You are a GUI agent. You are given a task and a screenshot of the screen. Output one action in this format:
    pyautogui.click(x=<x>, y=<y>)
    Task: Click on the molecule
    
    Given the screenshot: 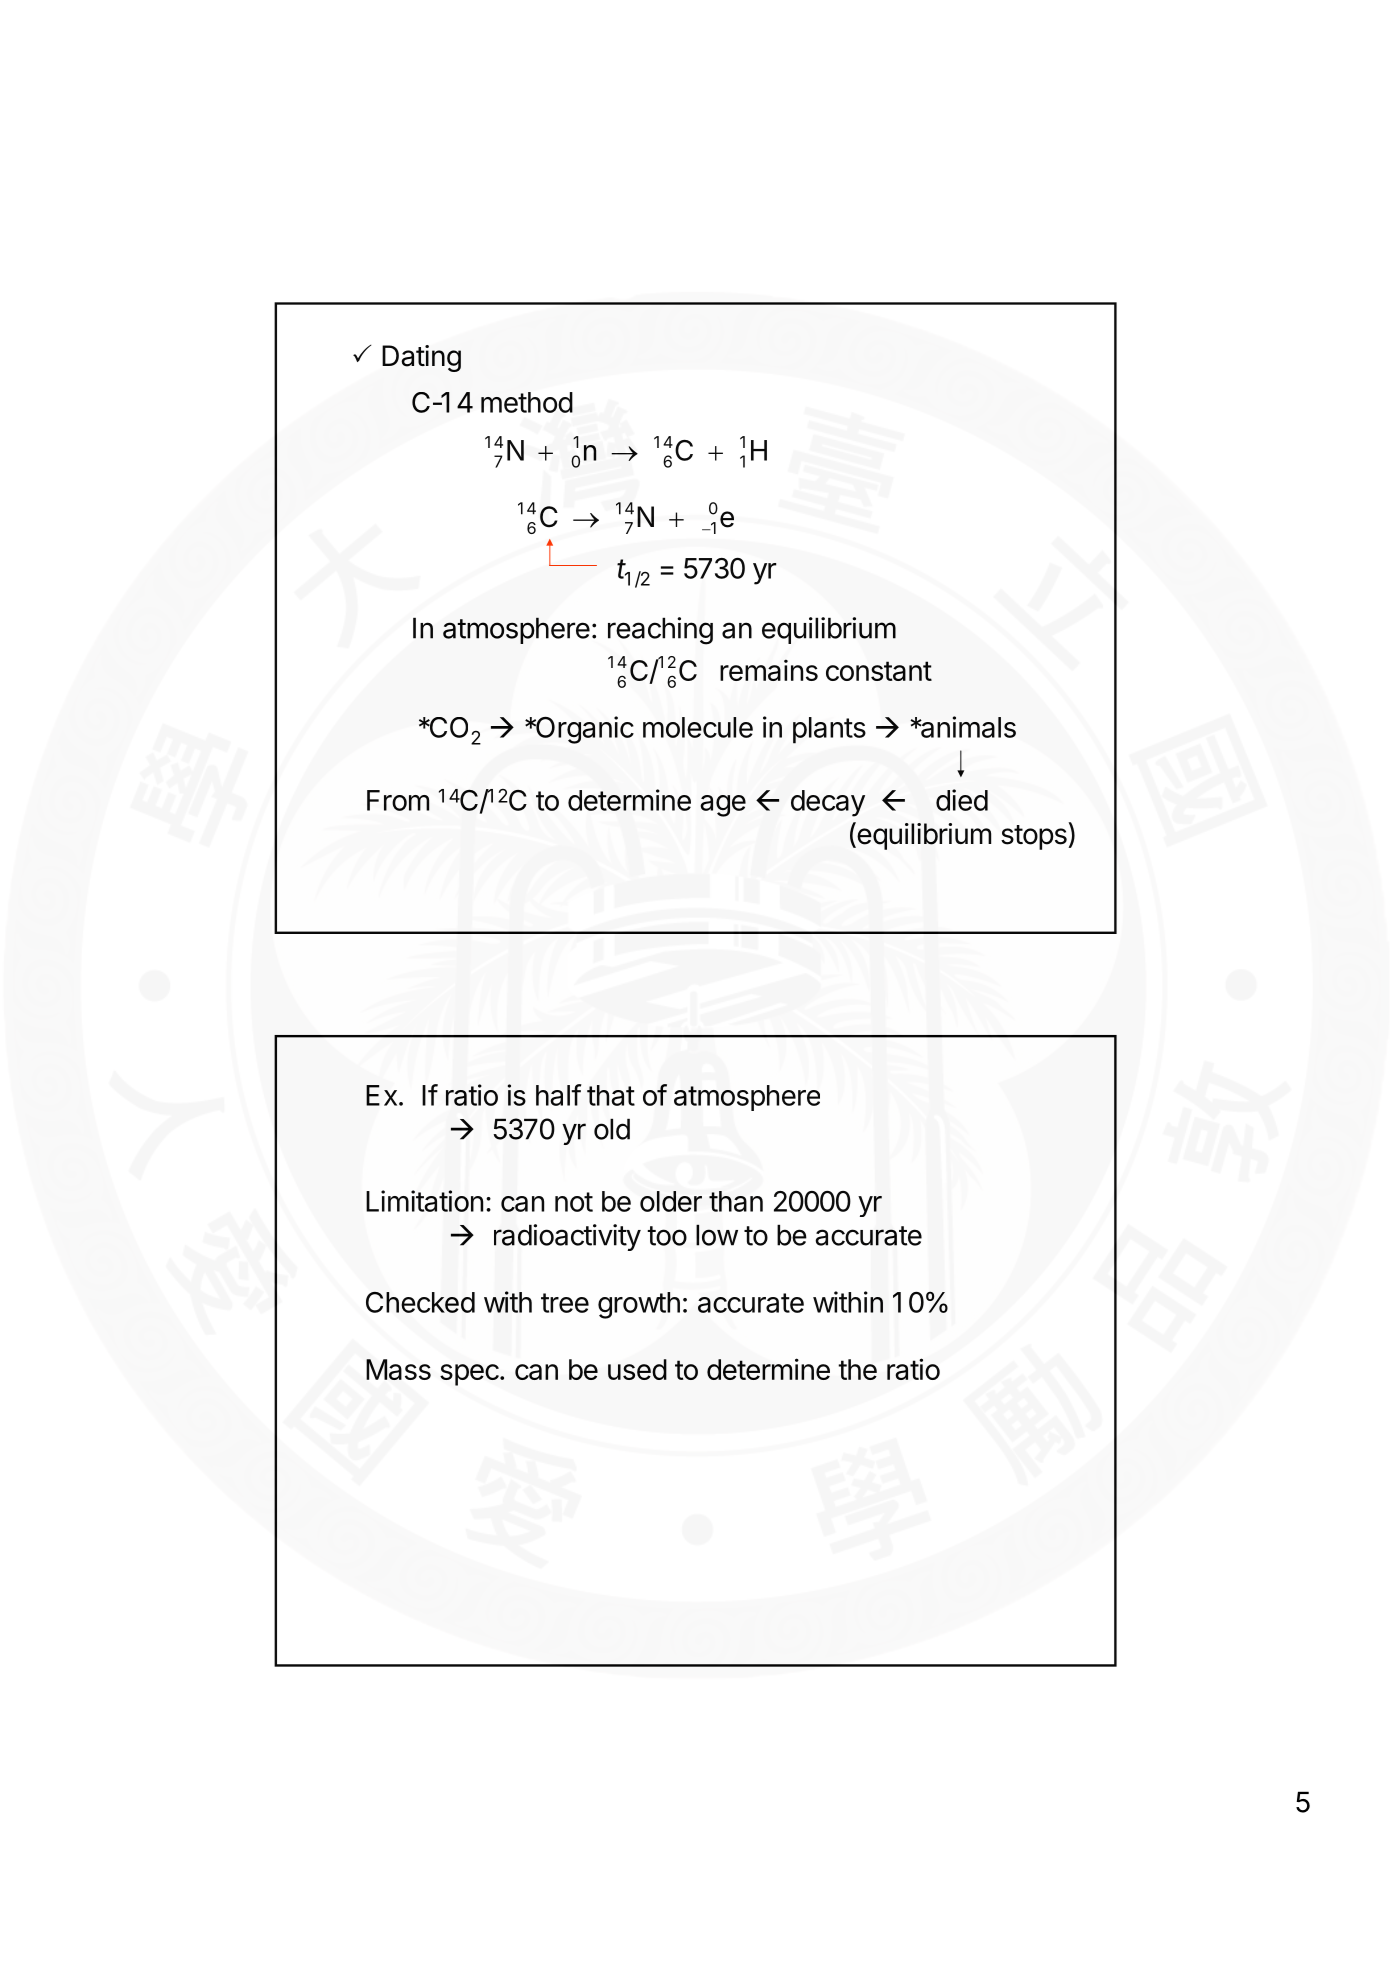 What is the action you would take?
    pyautogui.click(x=698, y=727)
